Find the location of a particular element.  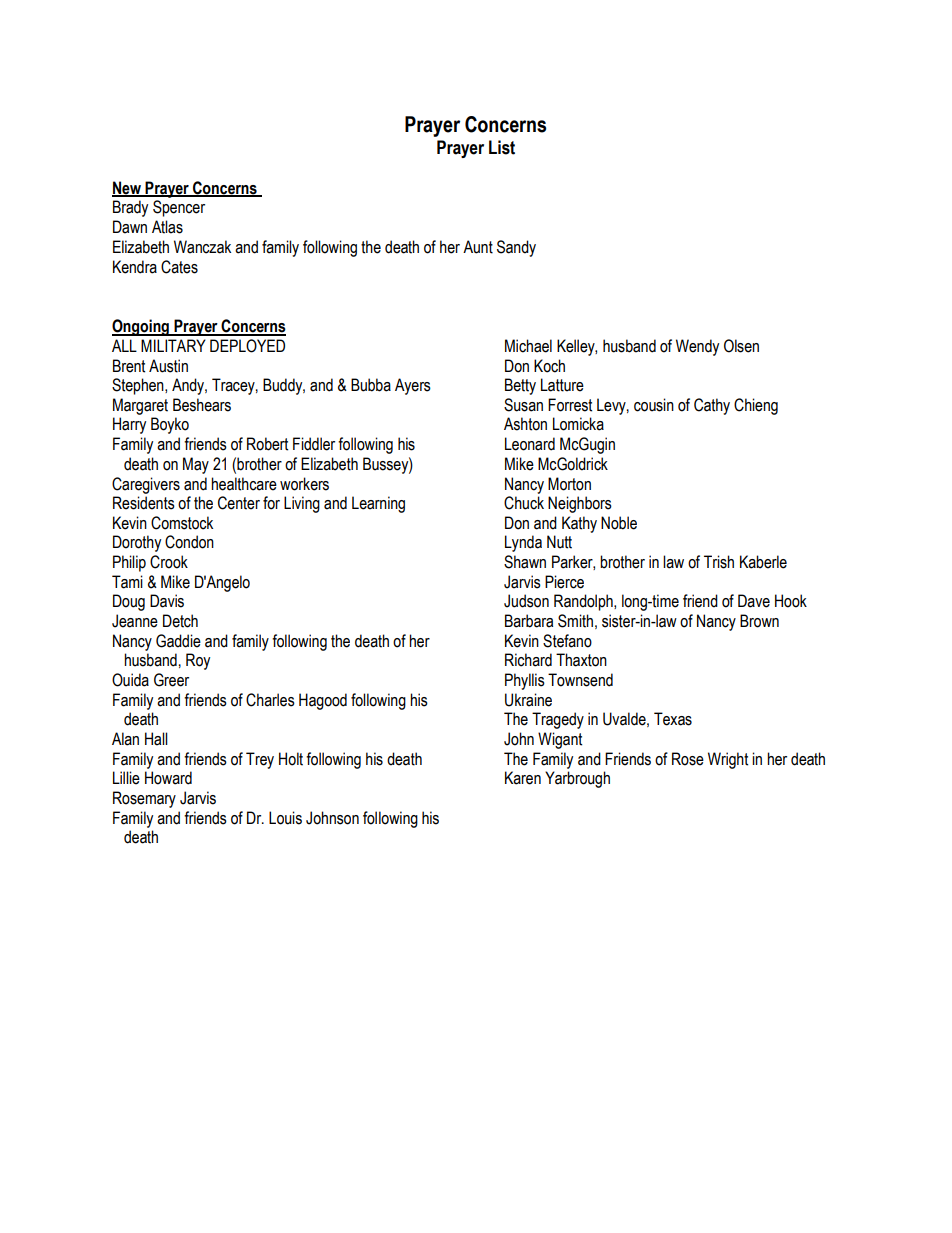

Howard is located at coordinates (168, 778).
